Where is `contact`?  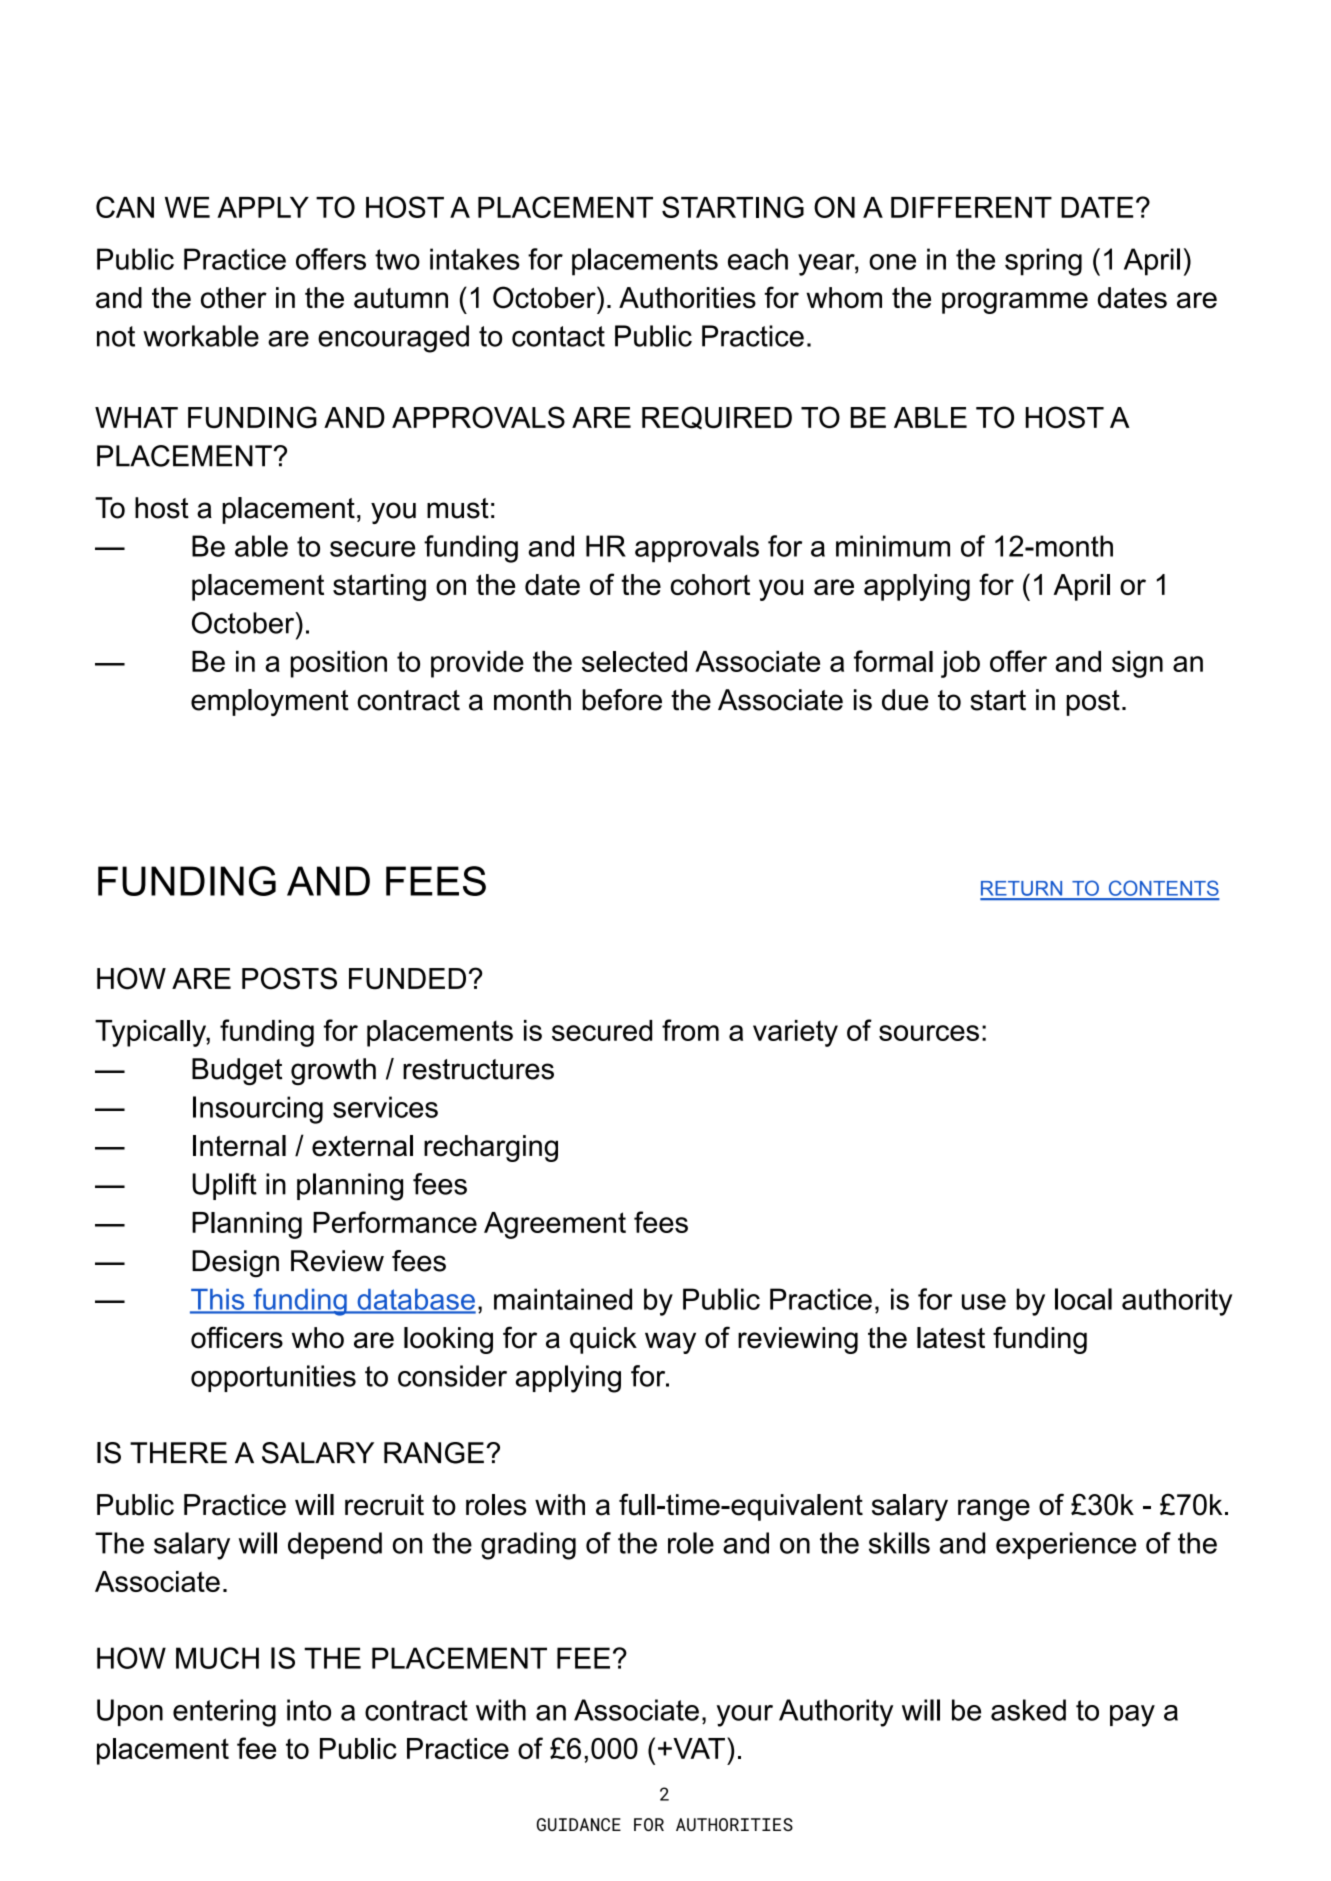
contact is located at coordinates (558, 336).
